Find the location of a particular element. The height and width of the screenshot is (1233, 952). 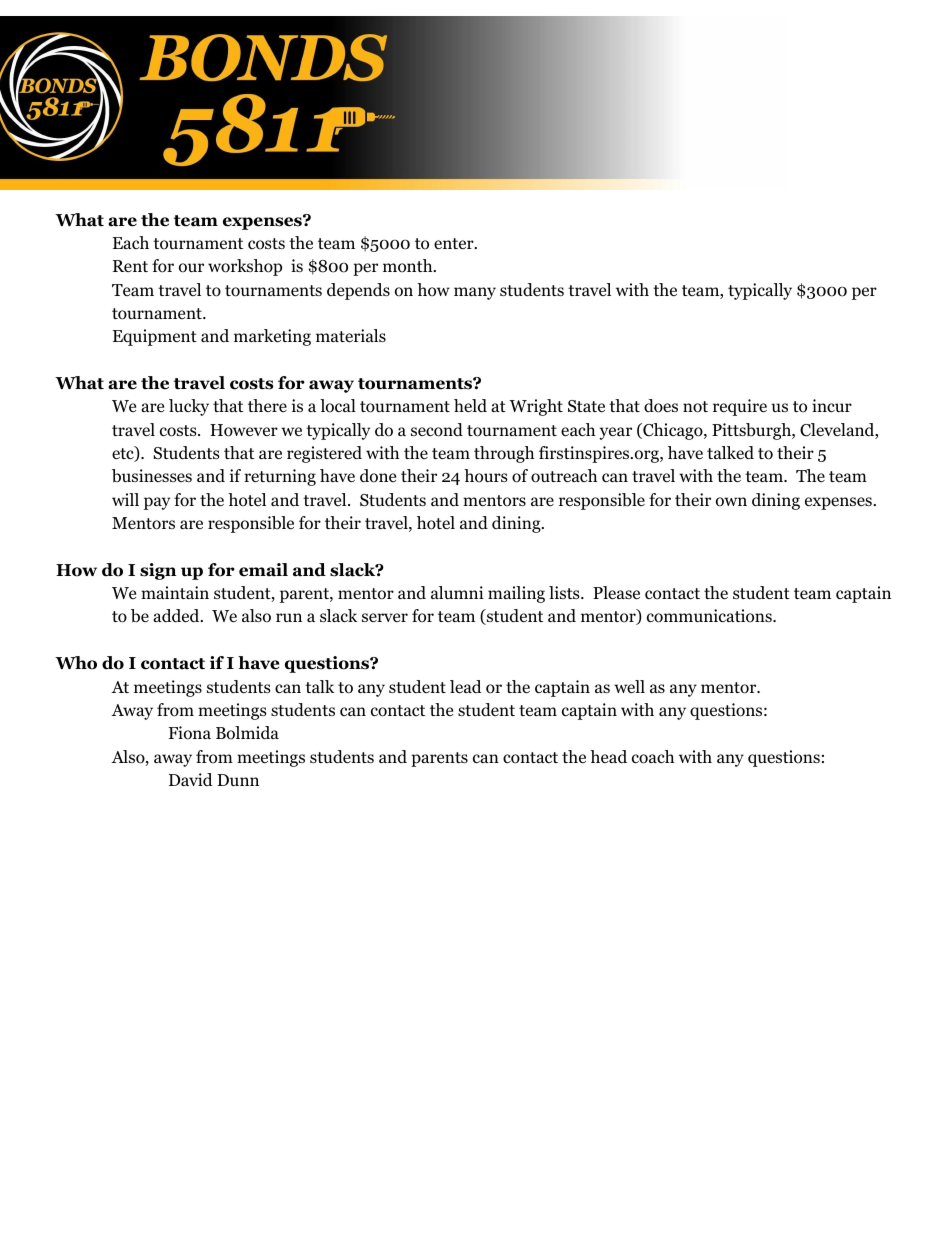

second is located at coordinates (437, 430).
